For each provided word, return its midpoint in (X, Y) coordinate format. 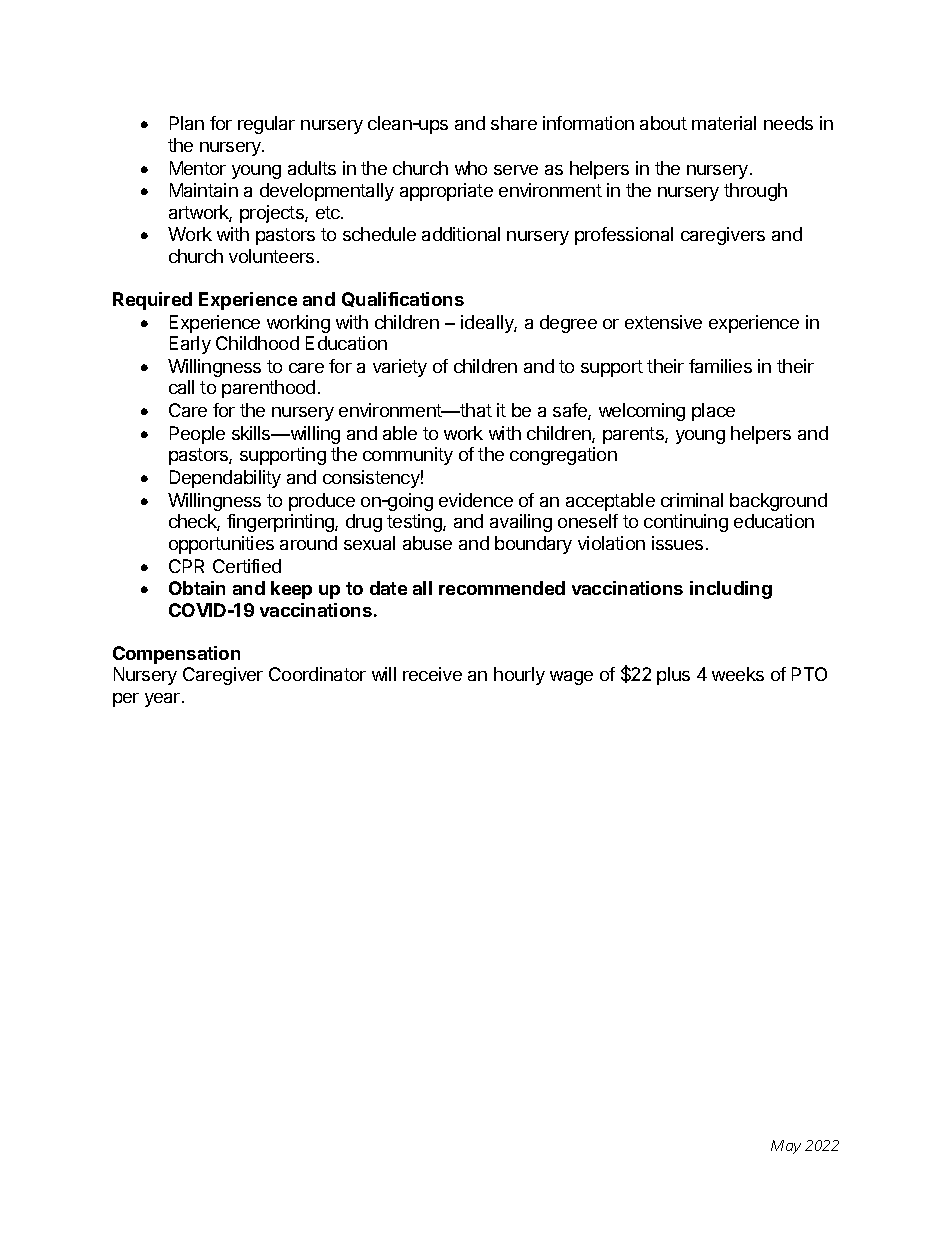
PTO (809, 674)
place (713, 412)
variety (400, 368)
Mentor (198, 168)
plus (673, 676)
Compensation (176, 655)
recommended (502, 588)
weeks (738, 674)
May (786, 1147)
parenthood (268, 389)
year (164, 700)
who (471, 168)
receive (432, 674)
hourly (519, 676)
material (724, 123)
